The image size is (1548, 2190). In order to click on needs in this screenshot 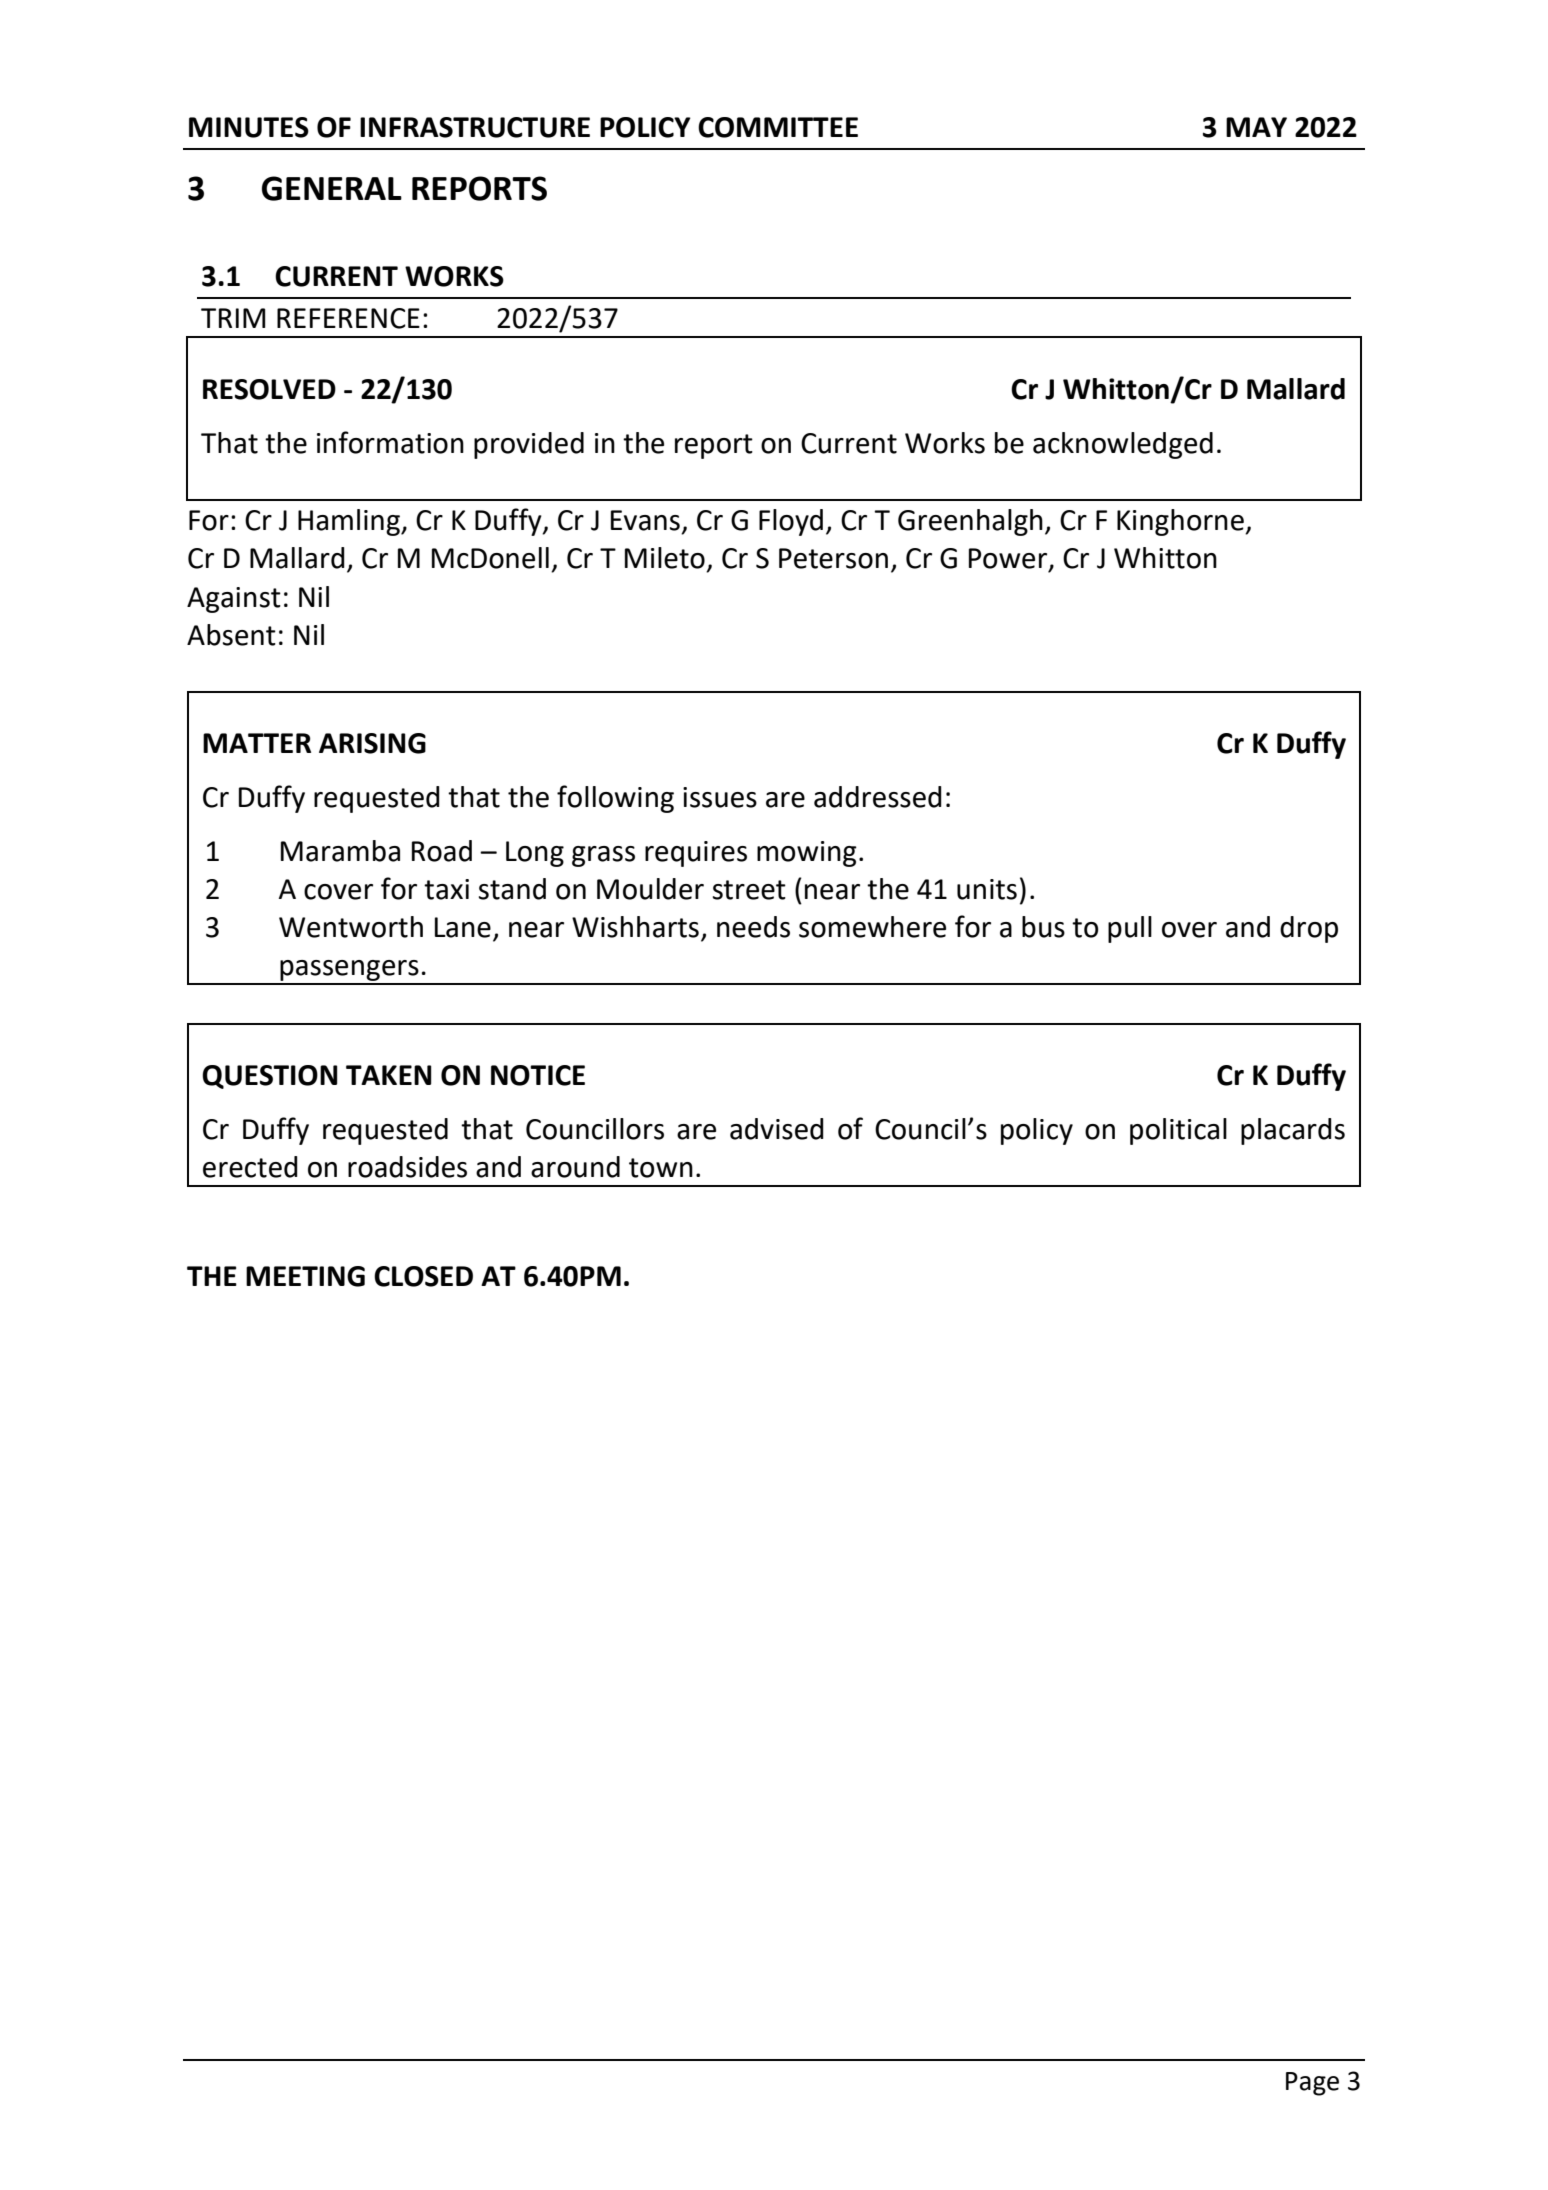, I will do `click(753, 927)`.
